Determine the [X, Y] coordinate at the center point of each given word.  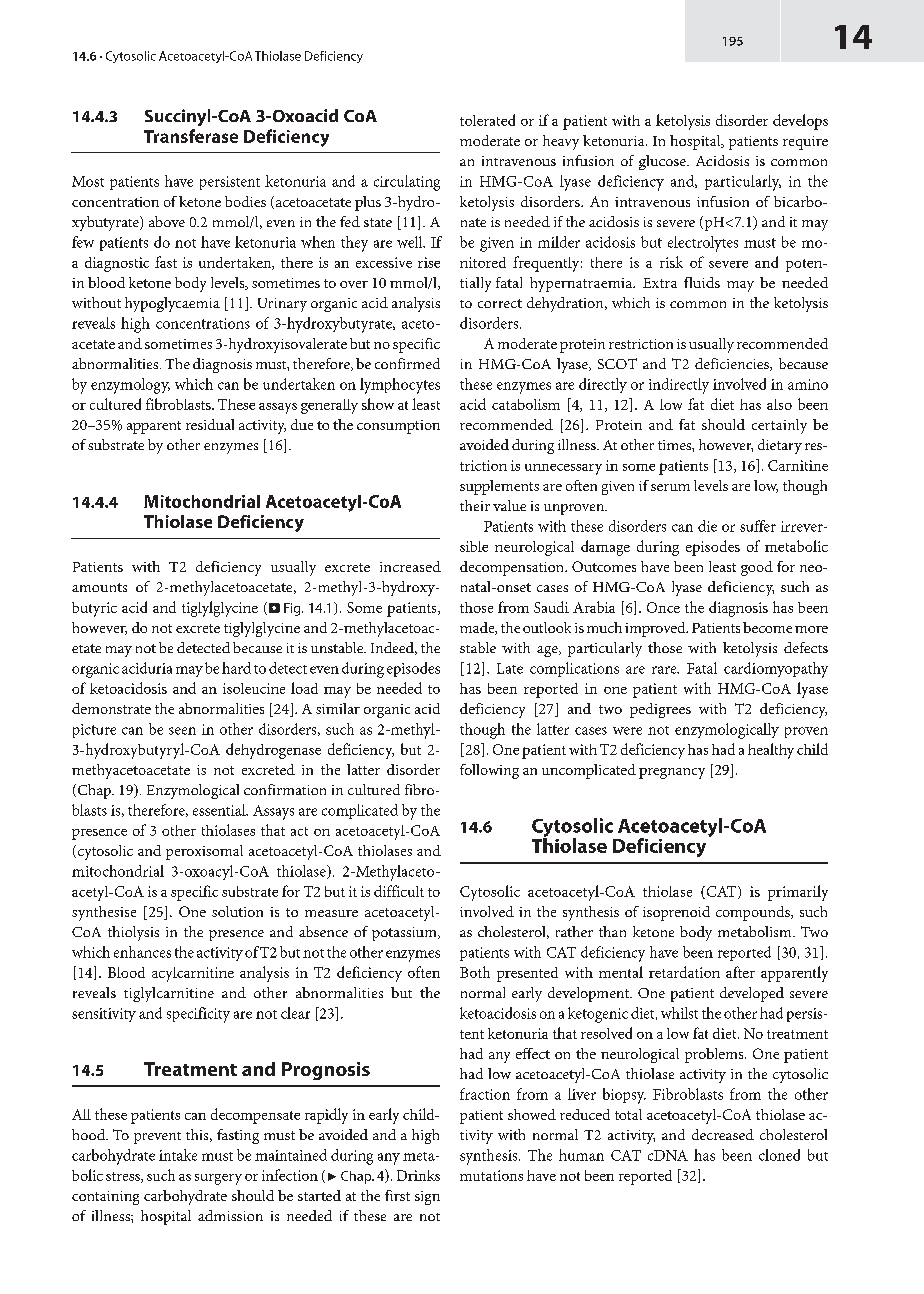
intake [178, 1155]
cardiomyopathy [776, 670]
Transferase [191, 136]
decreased [723, 1134]
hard [236, 668]
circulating [407, 183]
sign [427, 1198]
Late [510, 668]
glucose [663, 162]
